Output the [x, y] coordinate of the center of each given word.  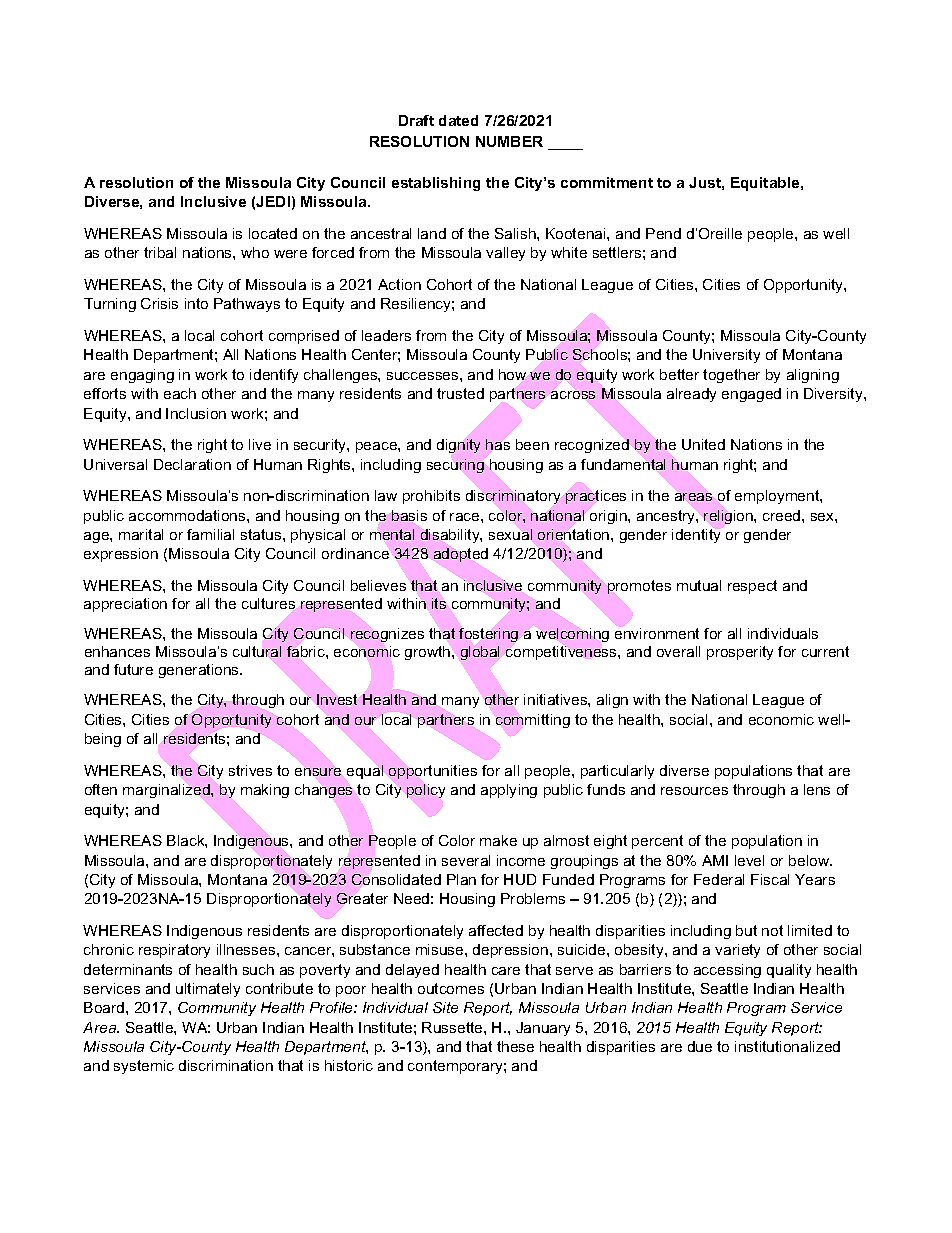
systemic [144, 1067]
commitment [607, 182]
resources [694, 791]
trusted [460, 393]
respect [752, 587]
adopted [461, 555]
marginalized [167, 791]
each [180, 393]
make [498, 840]
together [731, 376]
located [273, 233]
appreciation [125, 605]
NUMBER [509, 141]
